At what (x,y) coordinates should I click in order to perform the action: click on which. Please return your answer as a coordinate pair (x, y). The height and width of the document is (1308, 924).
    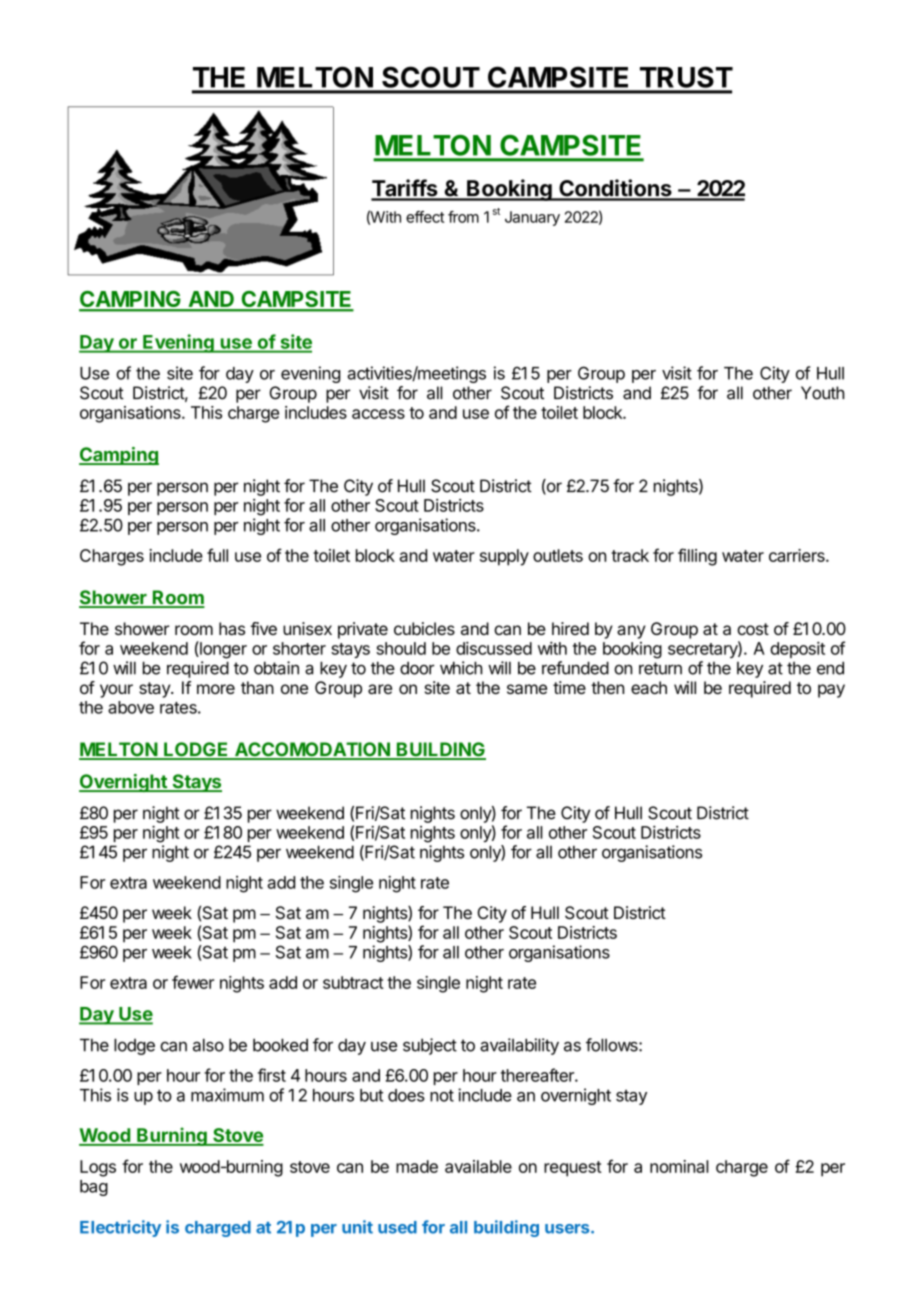
    Looking at the image, I should click on (461, 668).
